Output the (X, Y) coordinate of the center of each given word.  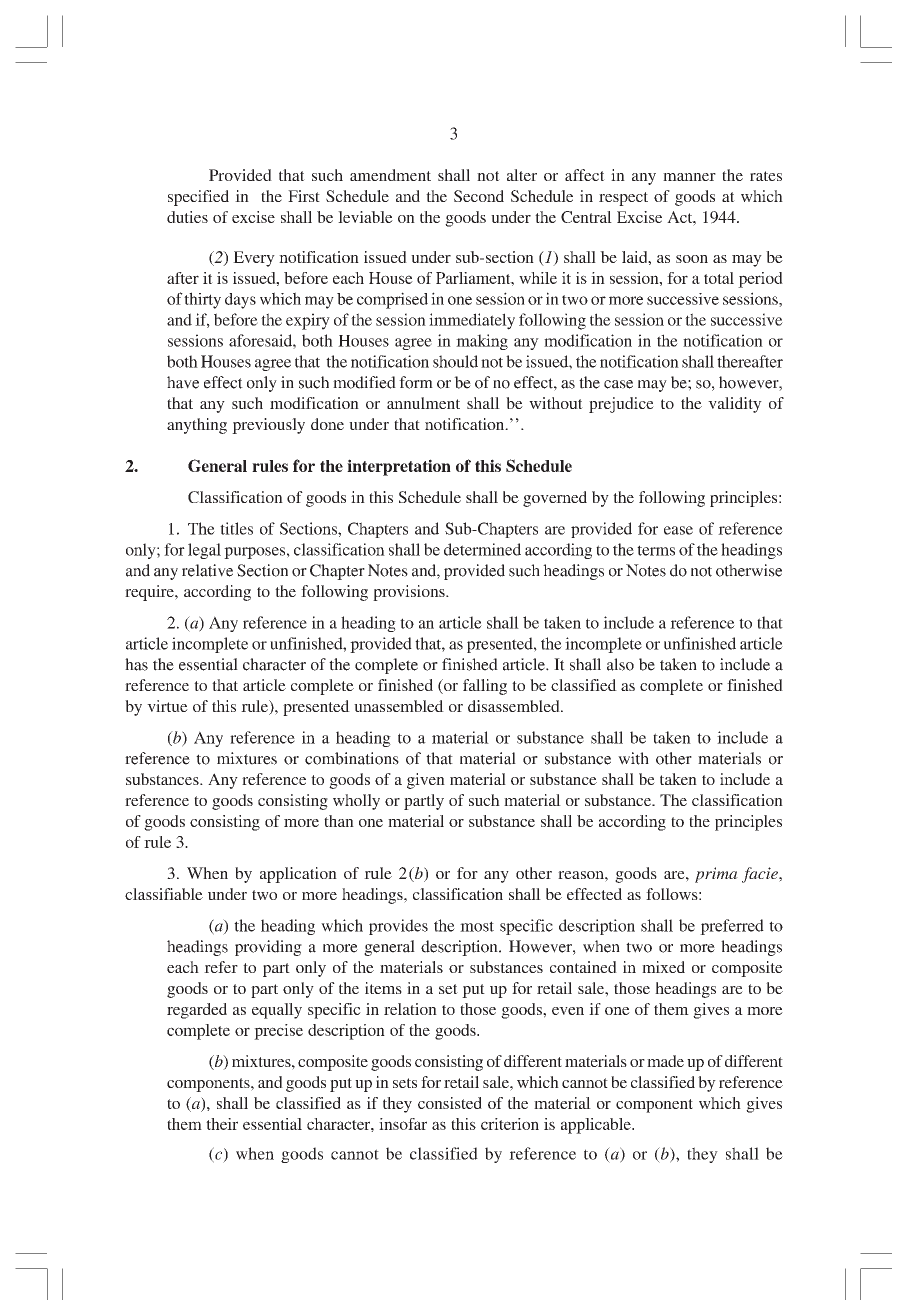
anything (197, 426)
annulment (423, 403)
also (620, 664)
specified (198, 198)
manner (689, 177)
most (477, 926)
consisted (450, 1103)
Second (479, 196)
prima (716, 875)
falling (485, 687)
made (665, 1061)
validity (735, 405)
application (298, 875)
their (222, 1124)
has (136, 664)
